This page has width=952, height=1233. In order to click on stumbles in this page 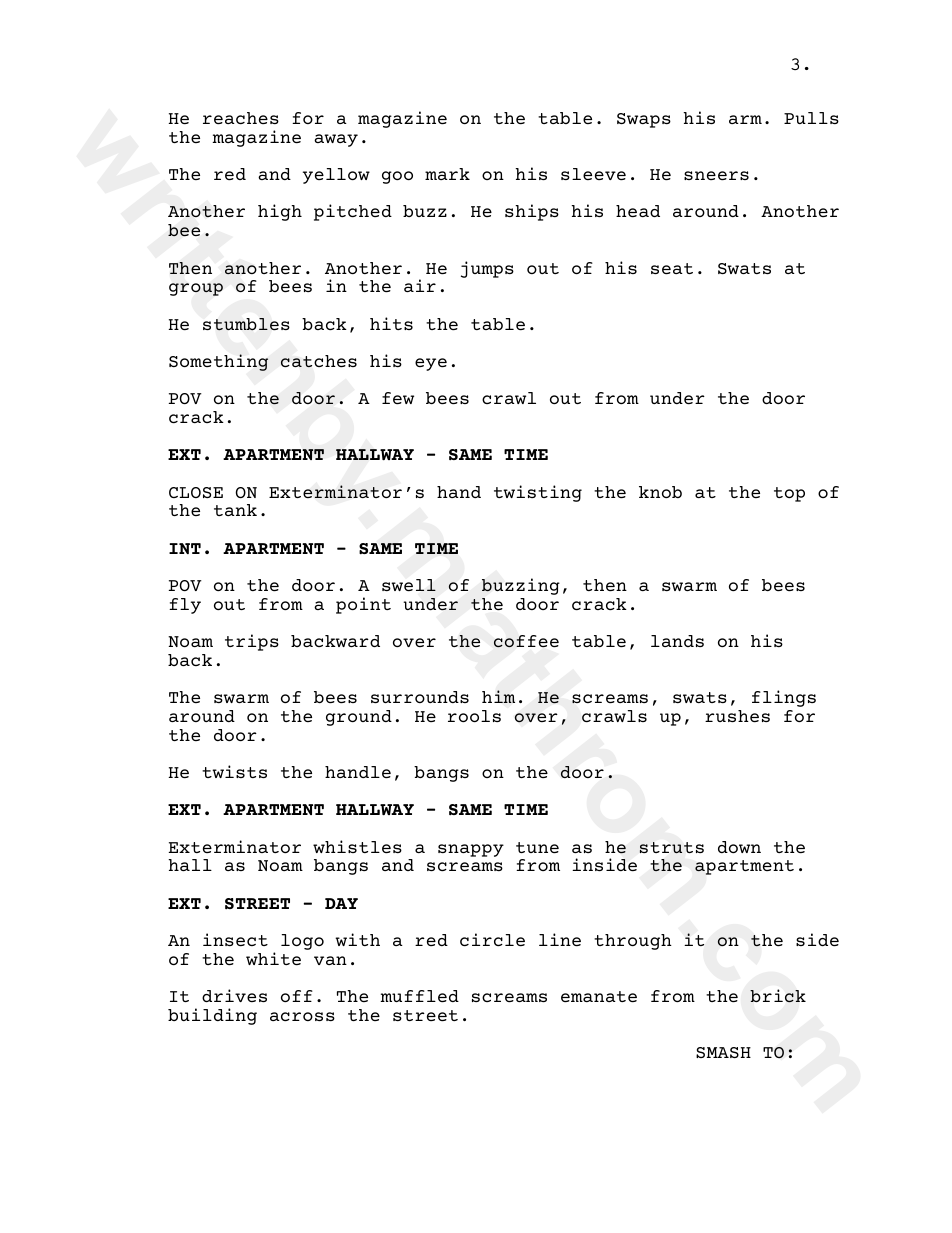, I will do `click(246, 324)`.
